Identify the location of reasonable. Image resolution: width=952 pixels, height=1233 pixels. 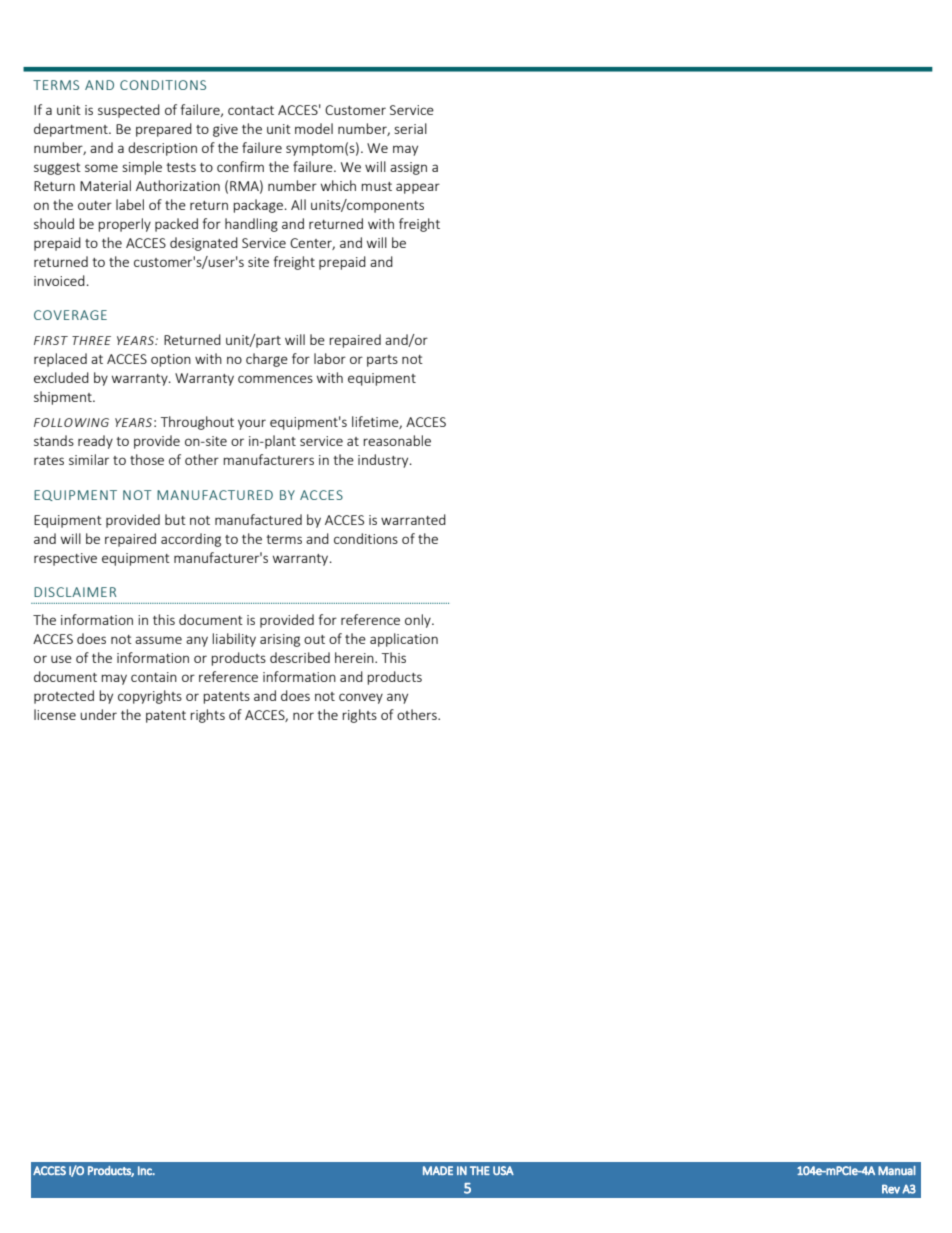
(397, 440).
